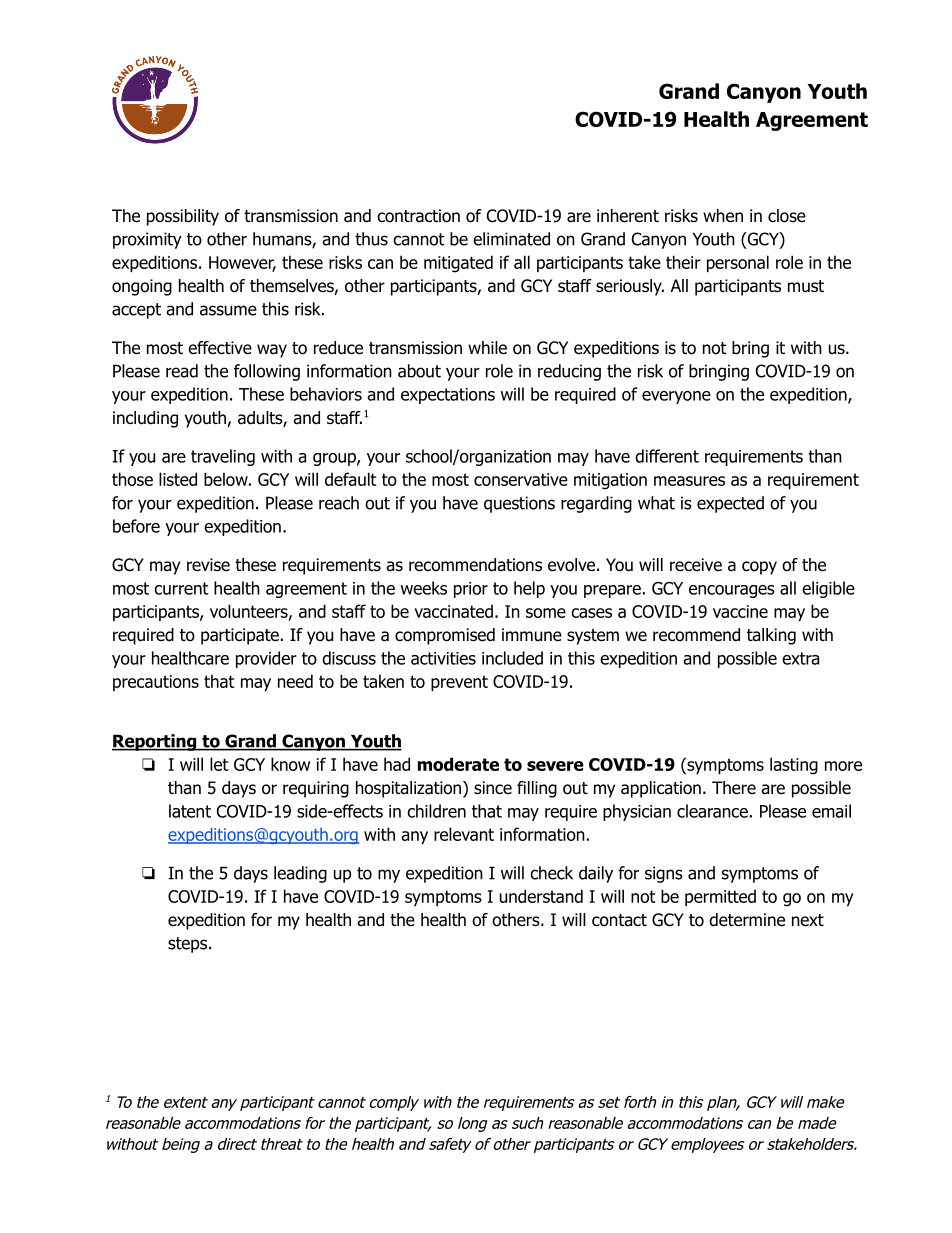 The height and width of the screenshot is (1233, 952). What do you see at coordinates (521, 479) in the screenshot?
I see `conservative` at bounding box center [521, 479].
